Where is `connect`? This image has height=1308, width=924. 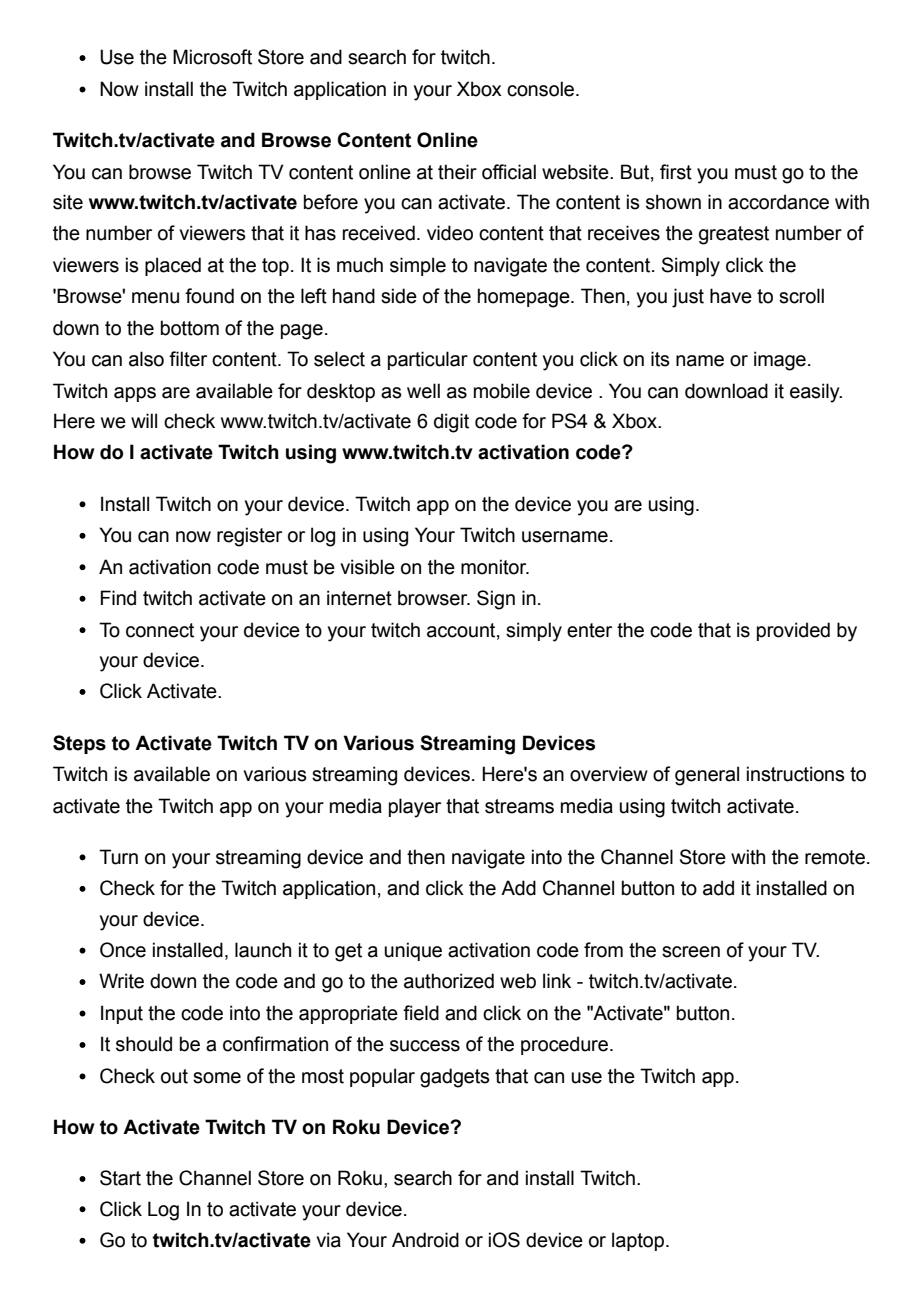
connect is located at coordinates (160, 630).
